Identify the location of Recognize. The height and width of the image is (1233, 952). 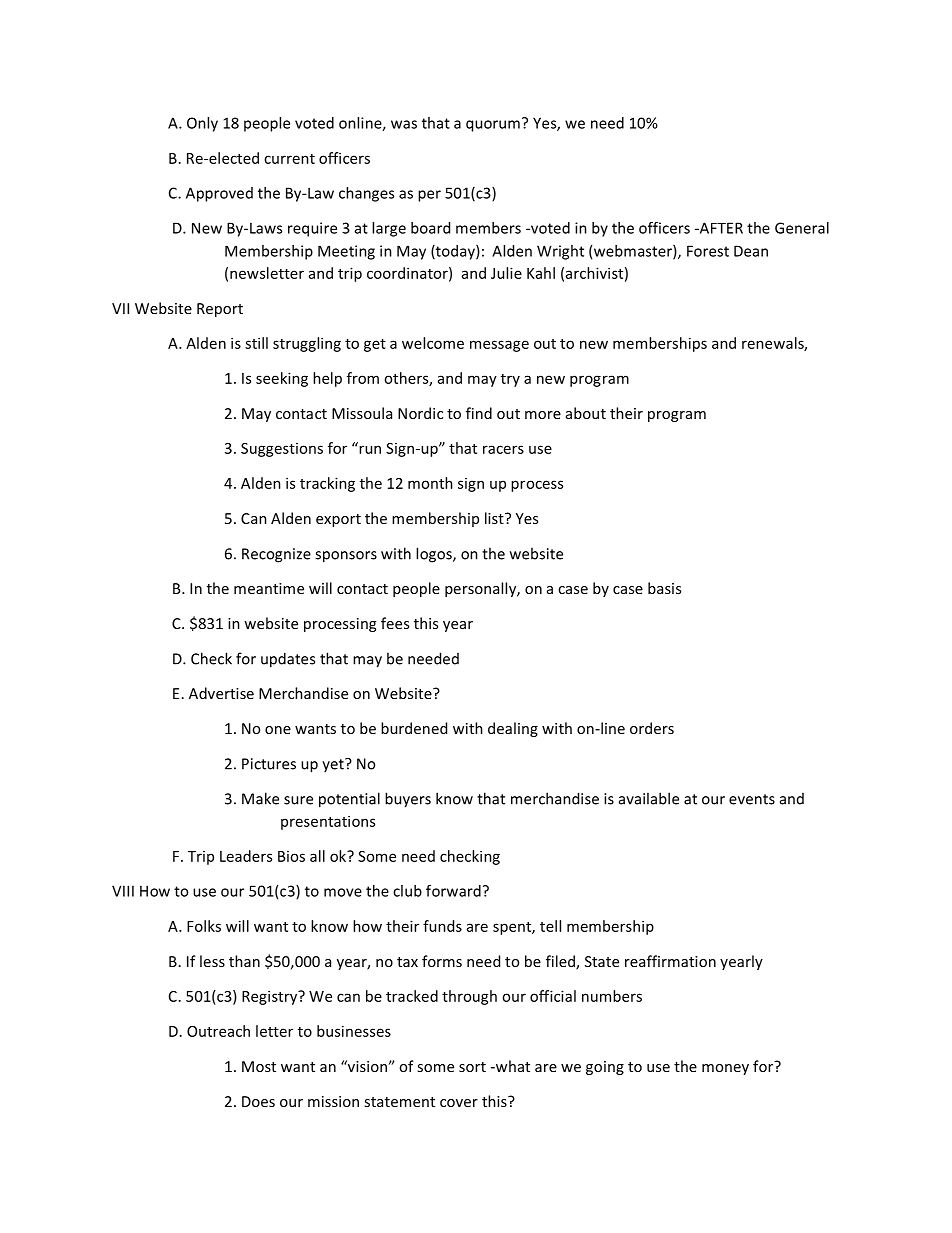
(276, 555).
